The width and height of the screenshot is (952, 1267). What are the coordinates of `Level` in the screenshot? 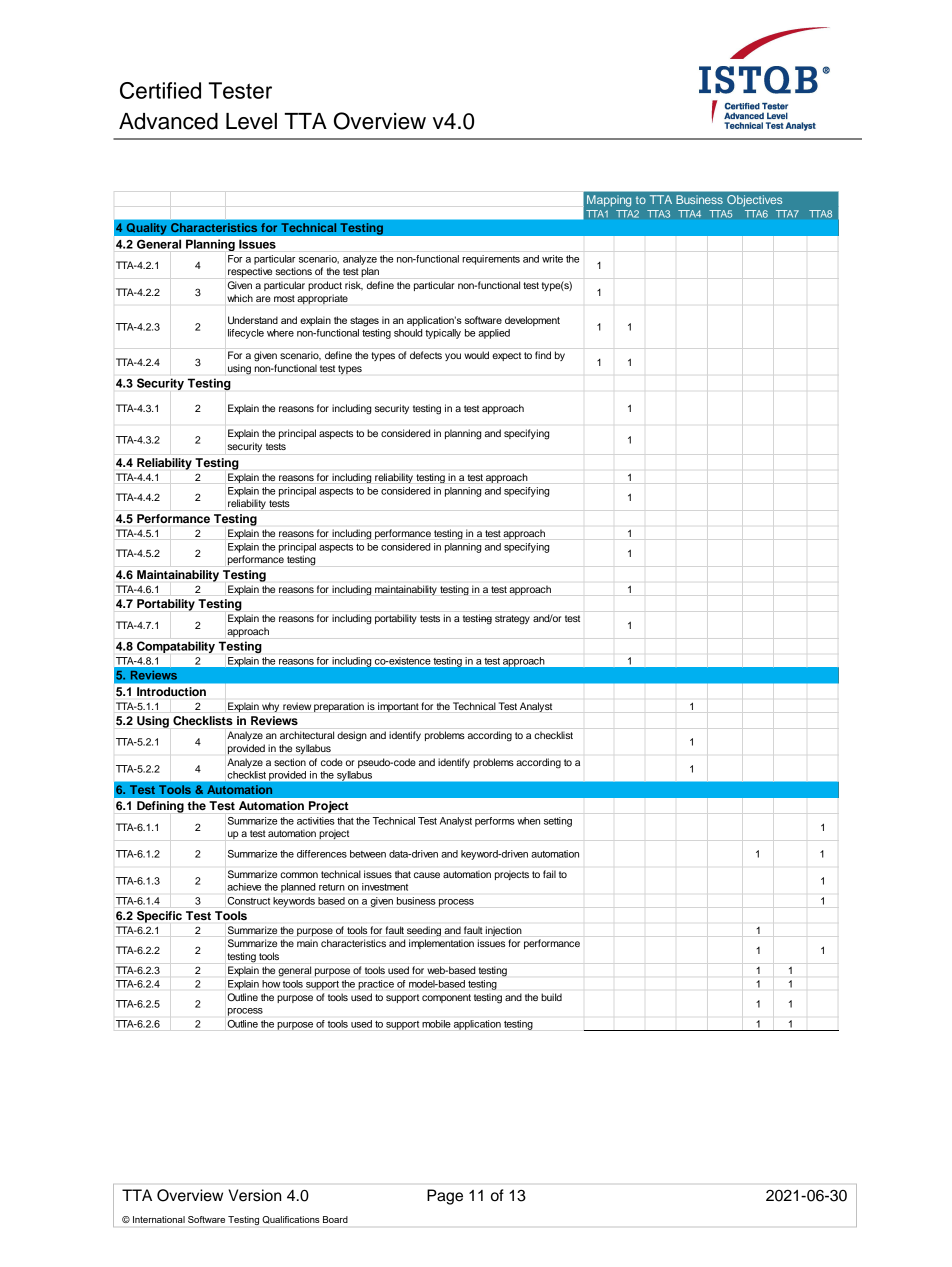 It's located at (251, 121).
